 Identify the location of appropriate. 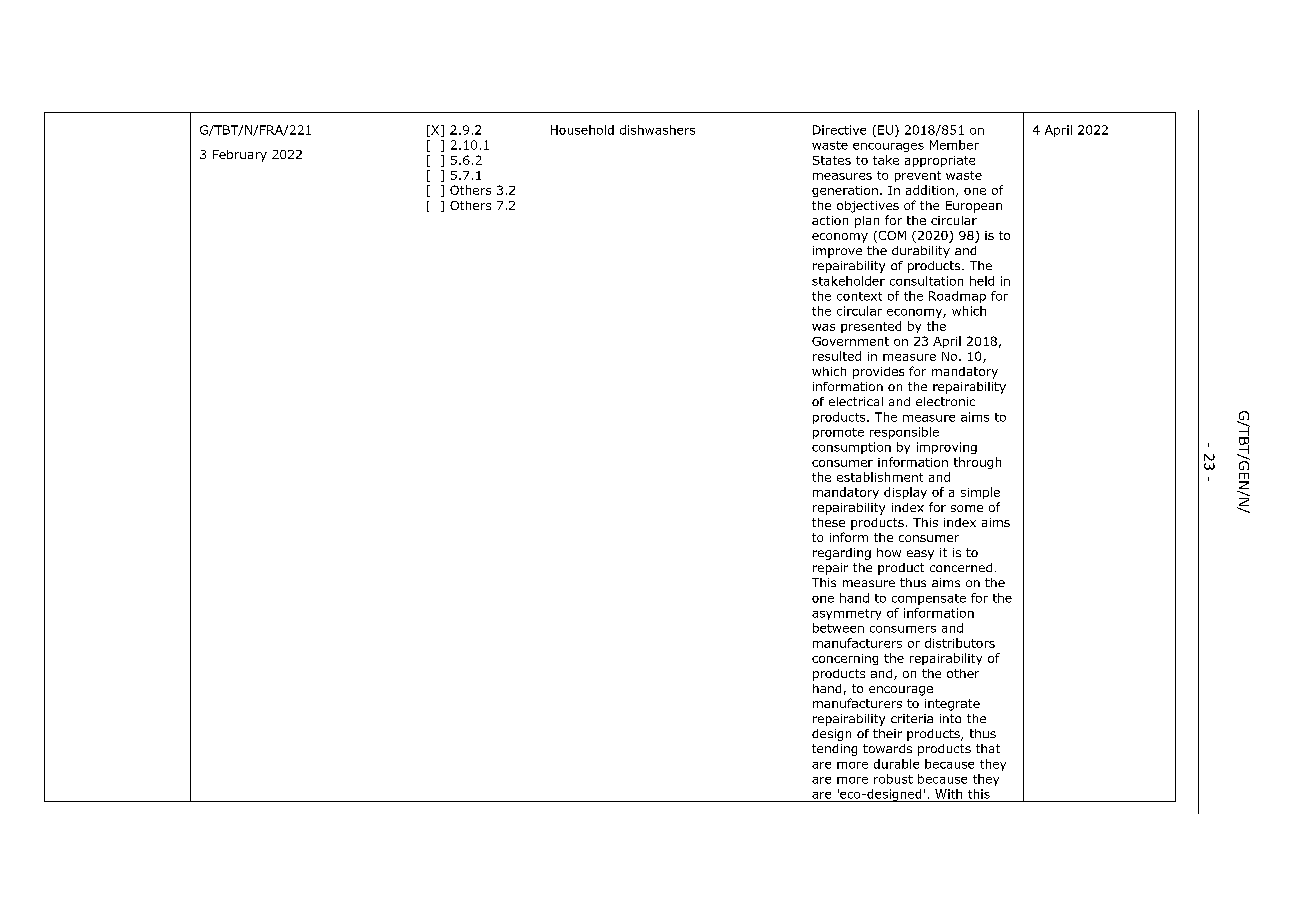
(940, 161).
